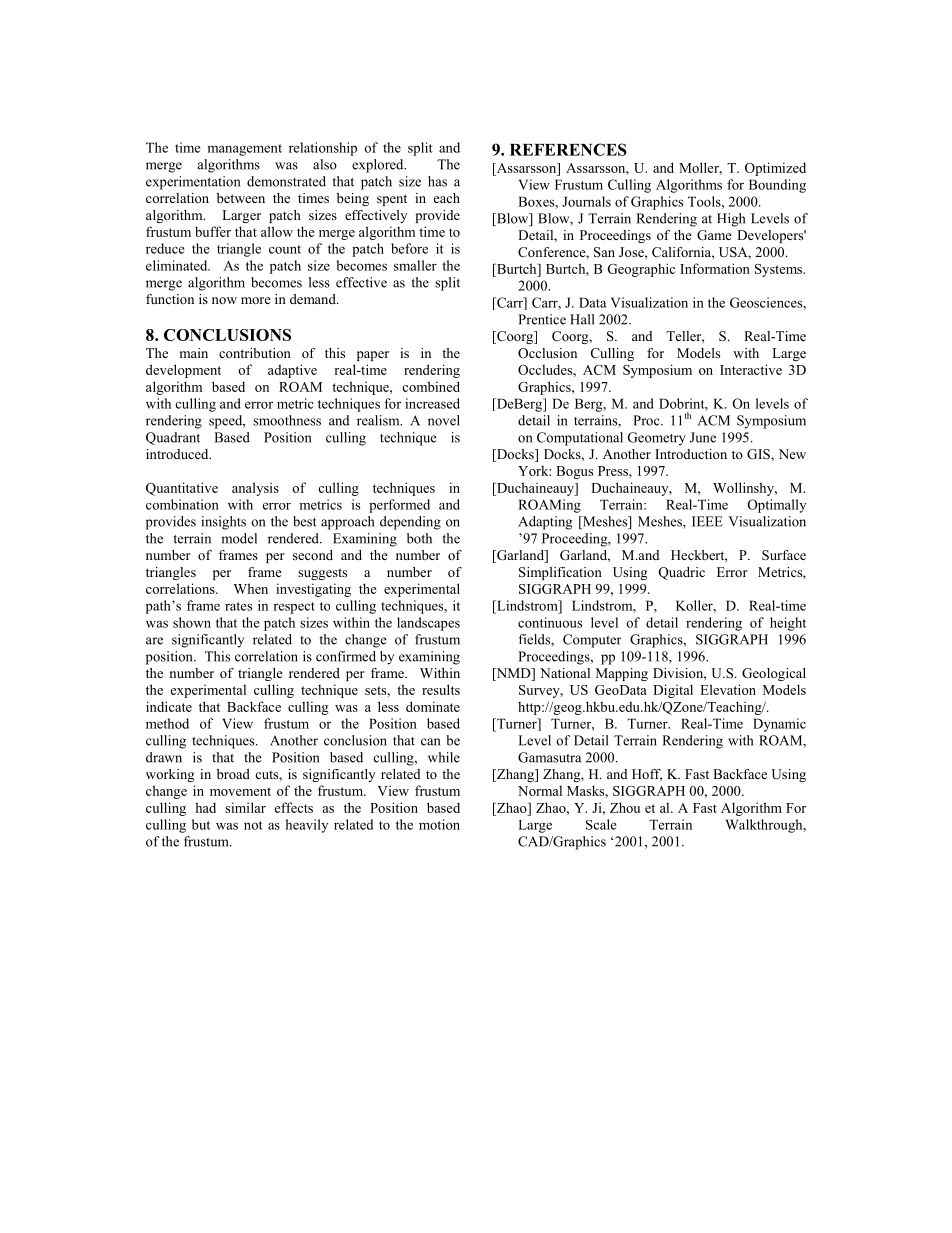 The height and width of the screenshot is (1233, 952). Describe the element at coordinates (439, 824) in the screenshot. I see `motion` at that location.
